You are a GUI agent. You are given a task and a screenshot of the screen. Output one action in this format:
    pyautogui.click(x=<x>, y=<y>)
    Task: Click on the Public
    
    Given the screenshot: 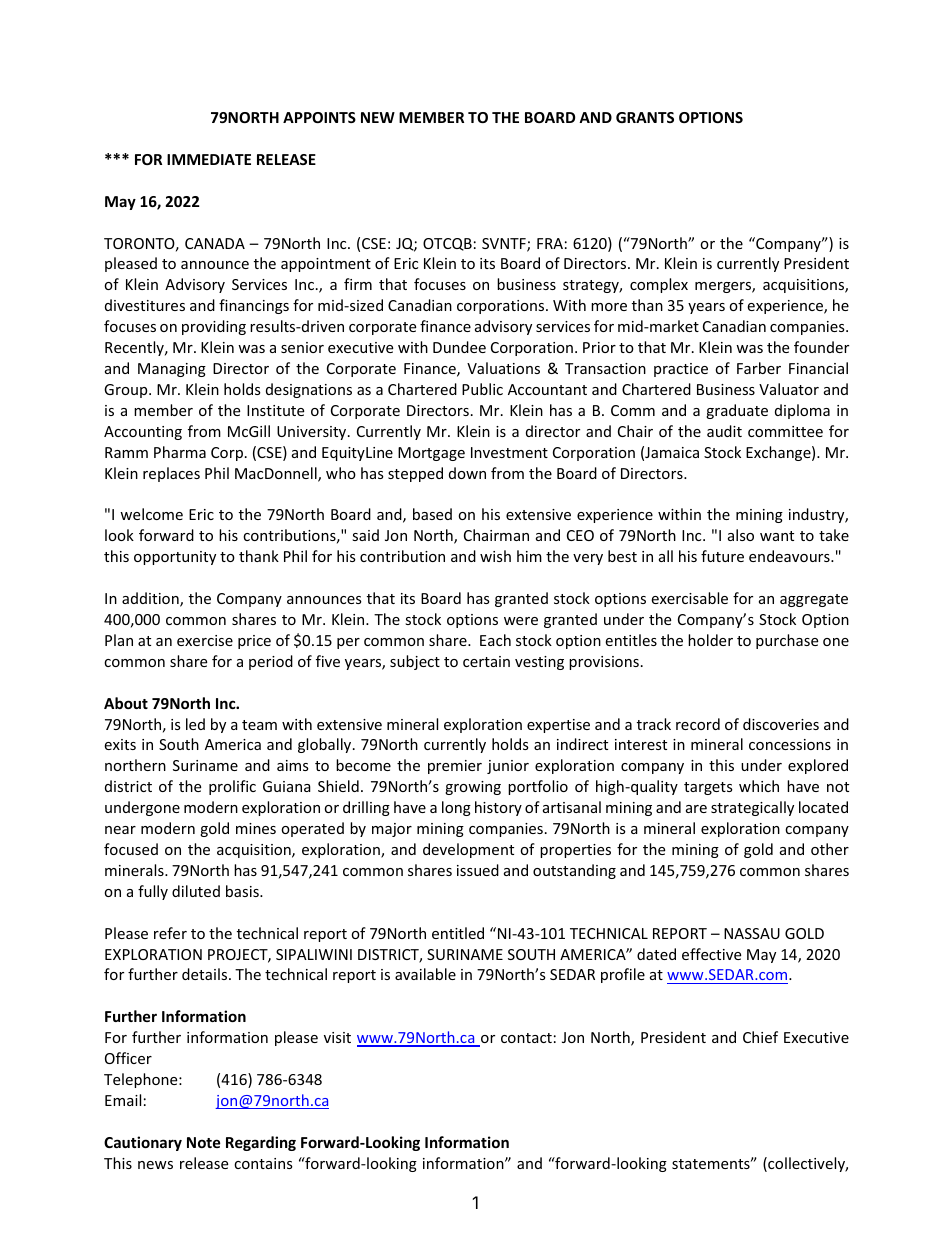 What is the action you would take?
    pyautogui.click(x=482, y=389)
